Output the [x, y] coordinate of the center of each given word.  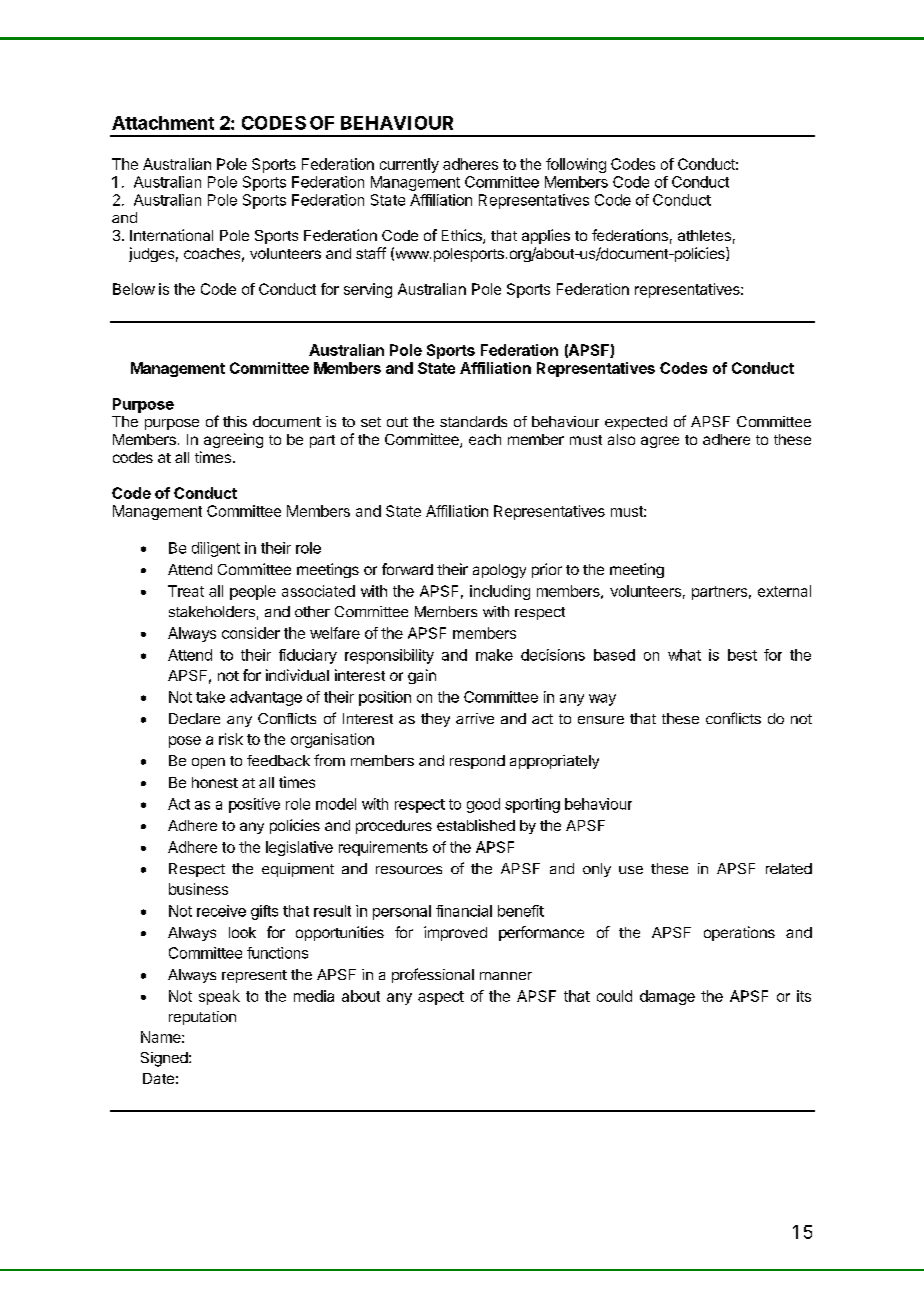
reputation [202, 1018]
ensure [601, 720]
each [485, 439]
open [208, 763]
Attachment [163, 123]
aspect [441, 998]
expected [636, 423]
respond [477, 762]
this [235, 421]
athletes [704, 235]
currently [409, 165]
